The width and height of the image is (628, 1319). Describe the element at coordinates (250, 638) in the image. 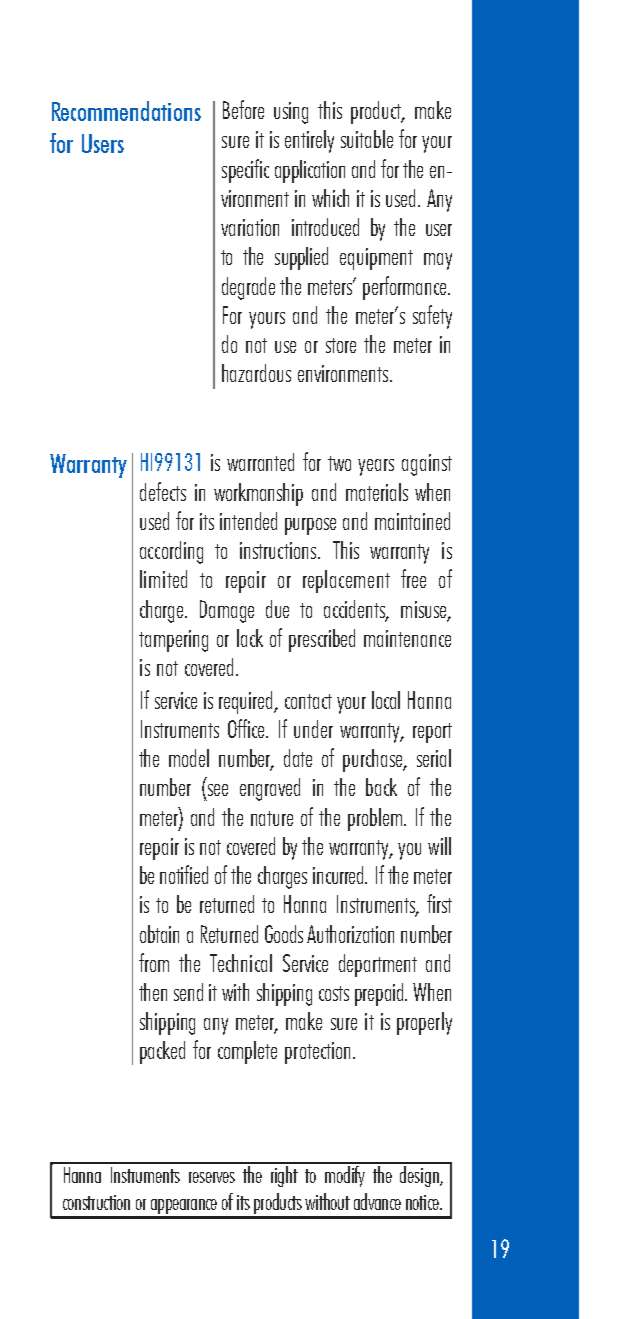

I see `lack` at that location.
